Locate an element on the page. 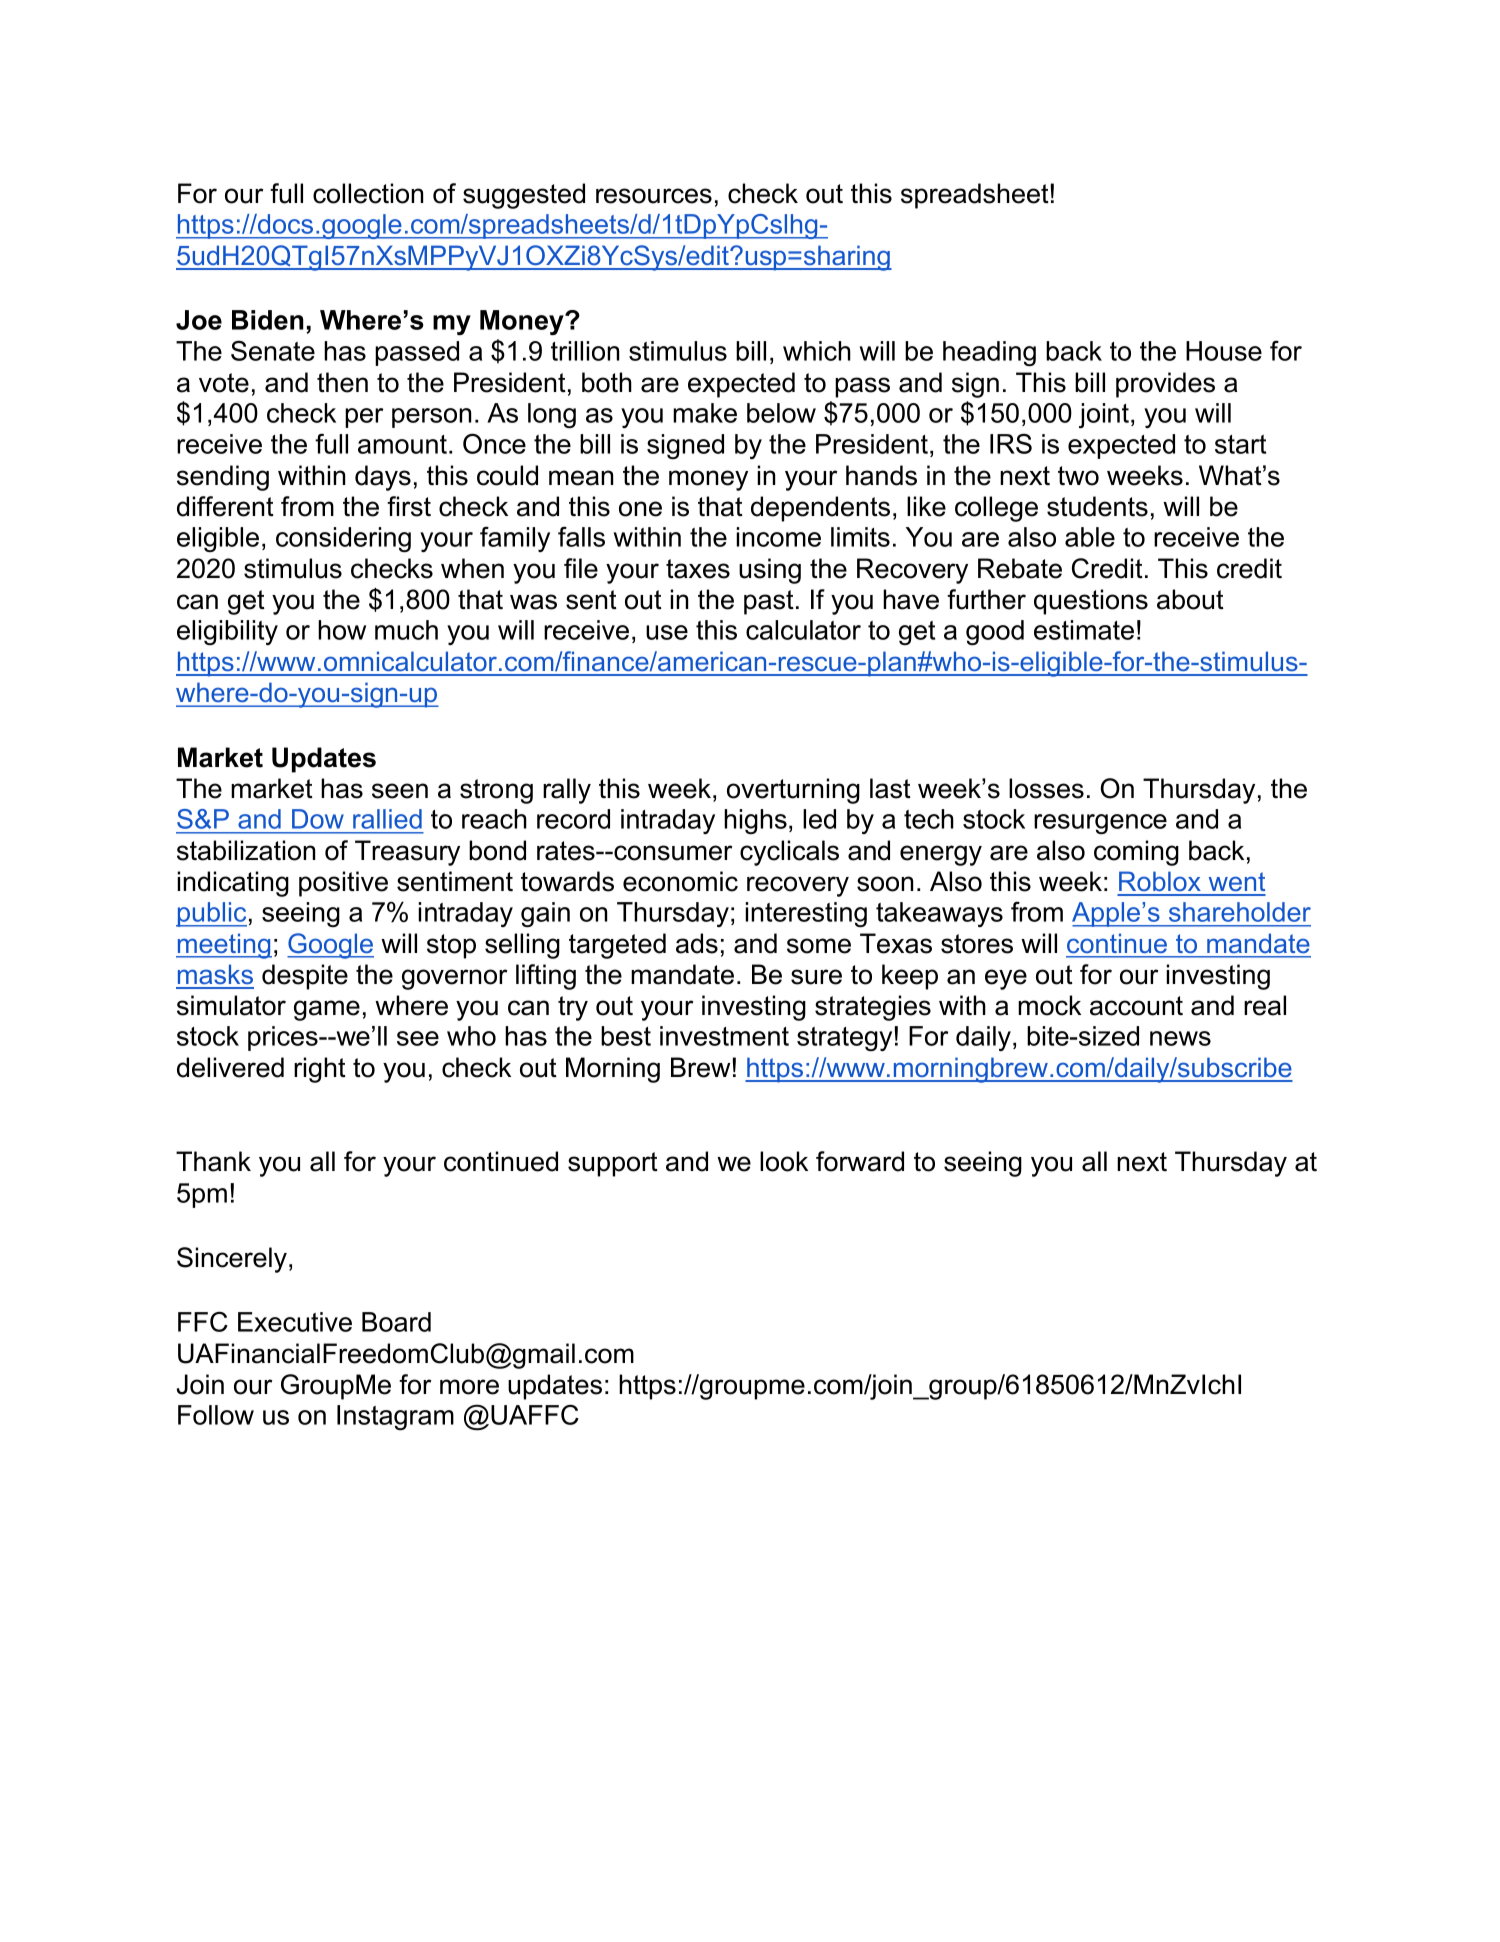  look is located at coordinates (784, 1161).
